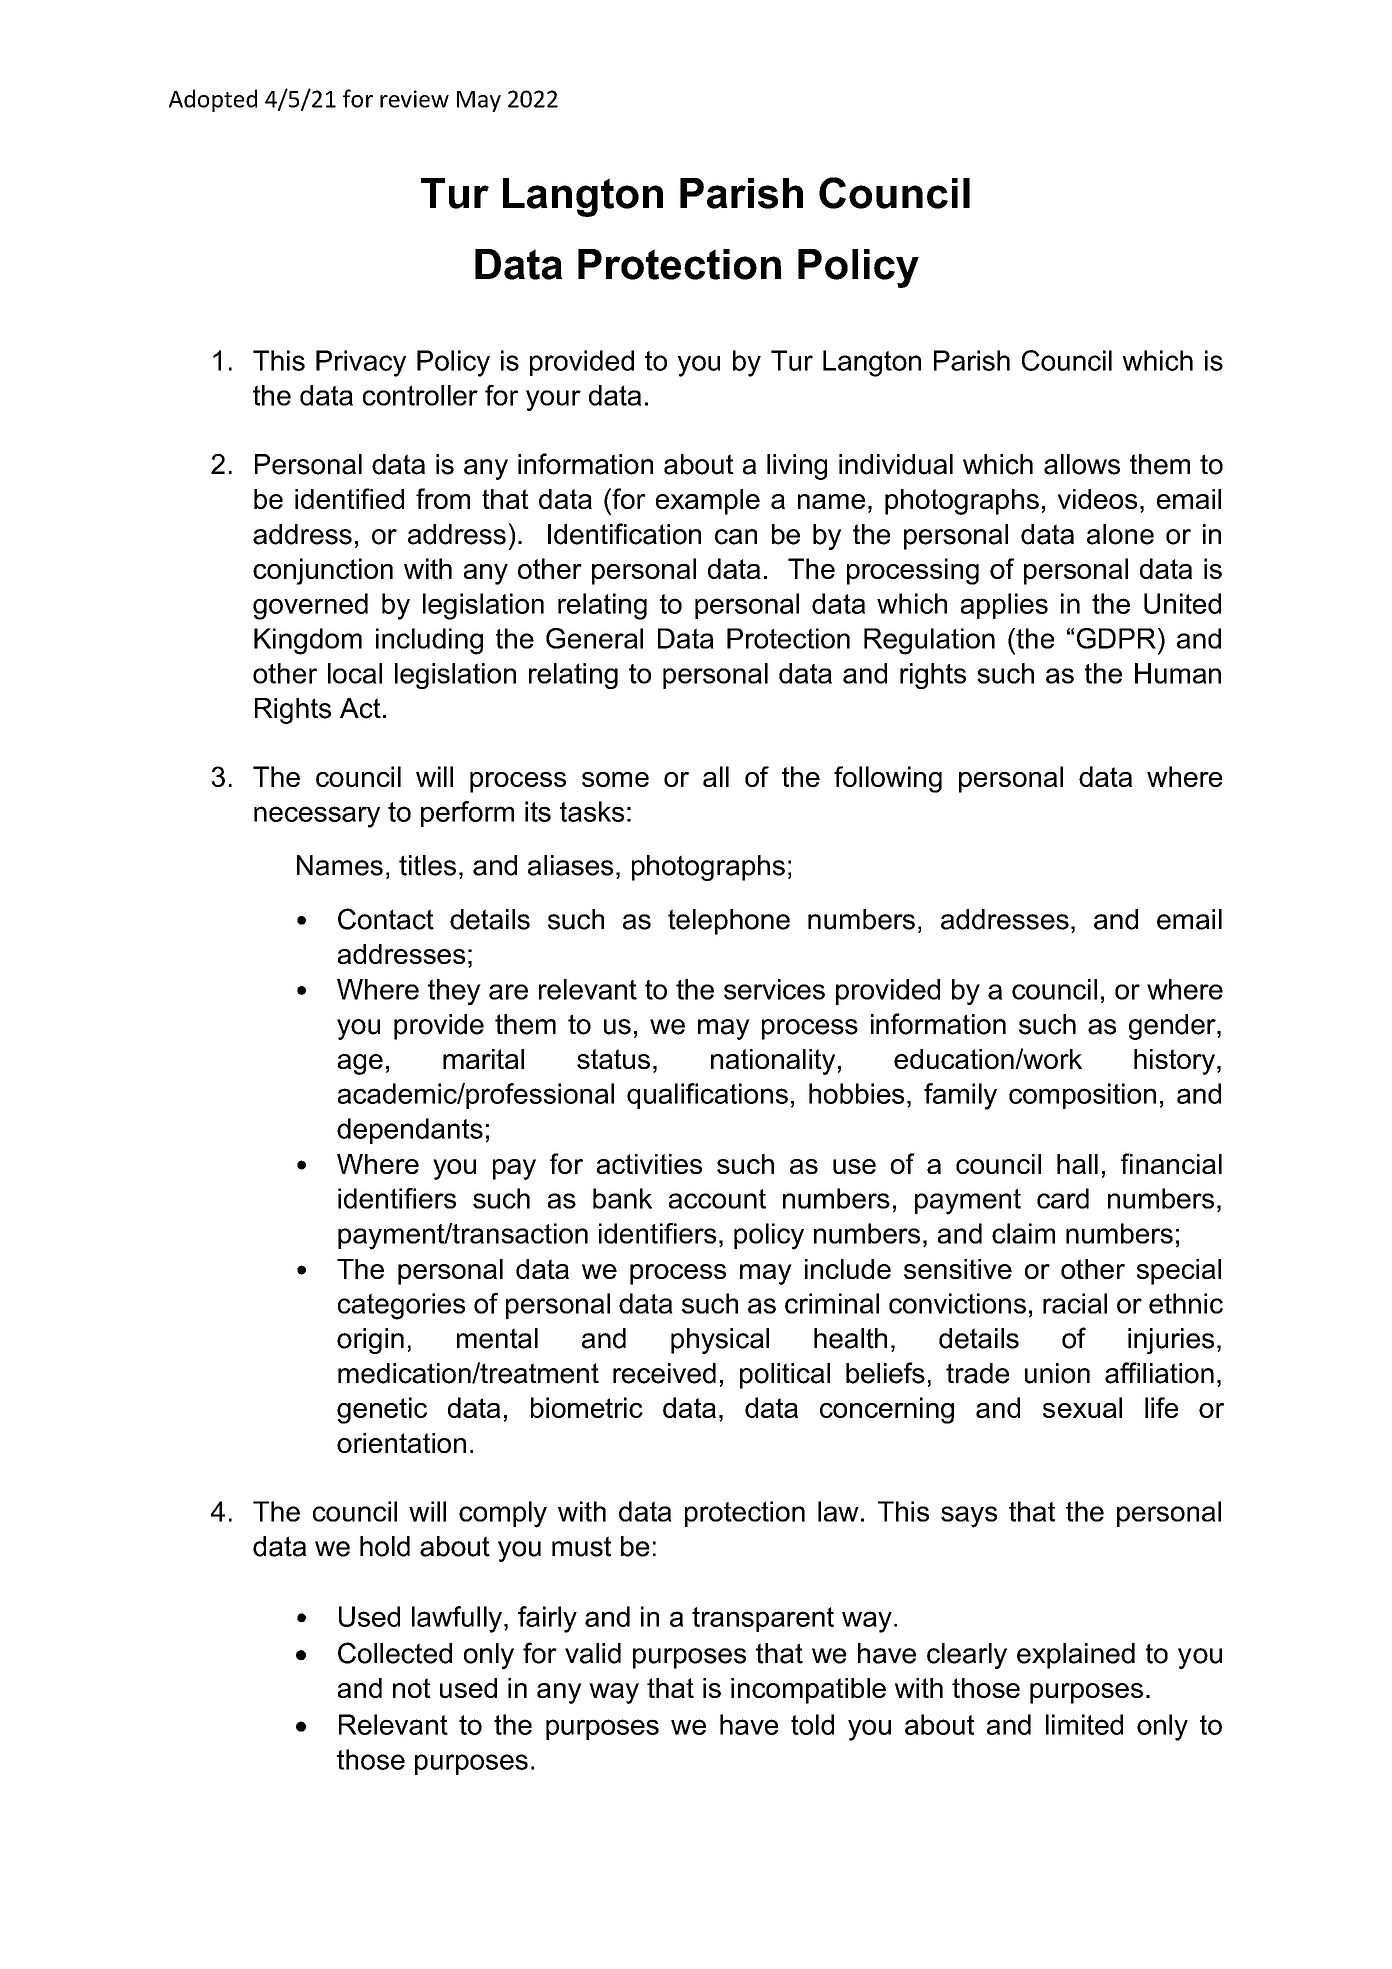 This screenshot has height=1969, width=1392. What do you see at coordinates (414, 99) in the screenshot?
I see `review` at bounding box center [414, 99].
